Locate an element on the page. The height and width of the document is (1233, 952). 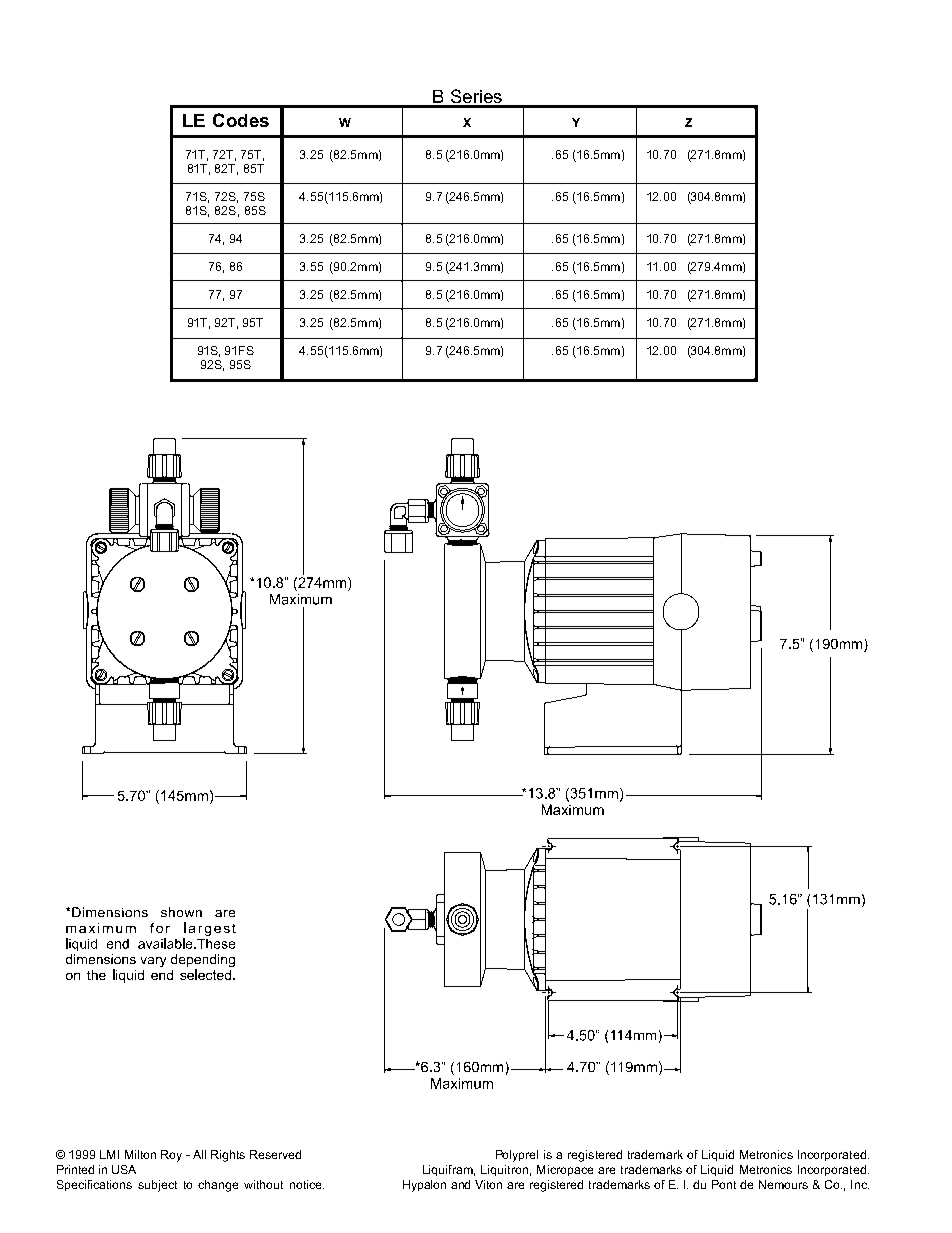
Pont is located at coordinates (724, 1184).
